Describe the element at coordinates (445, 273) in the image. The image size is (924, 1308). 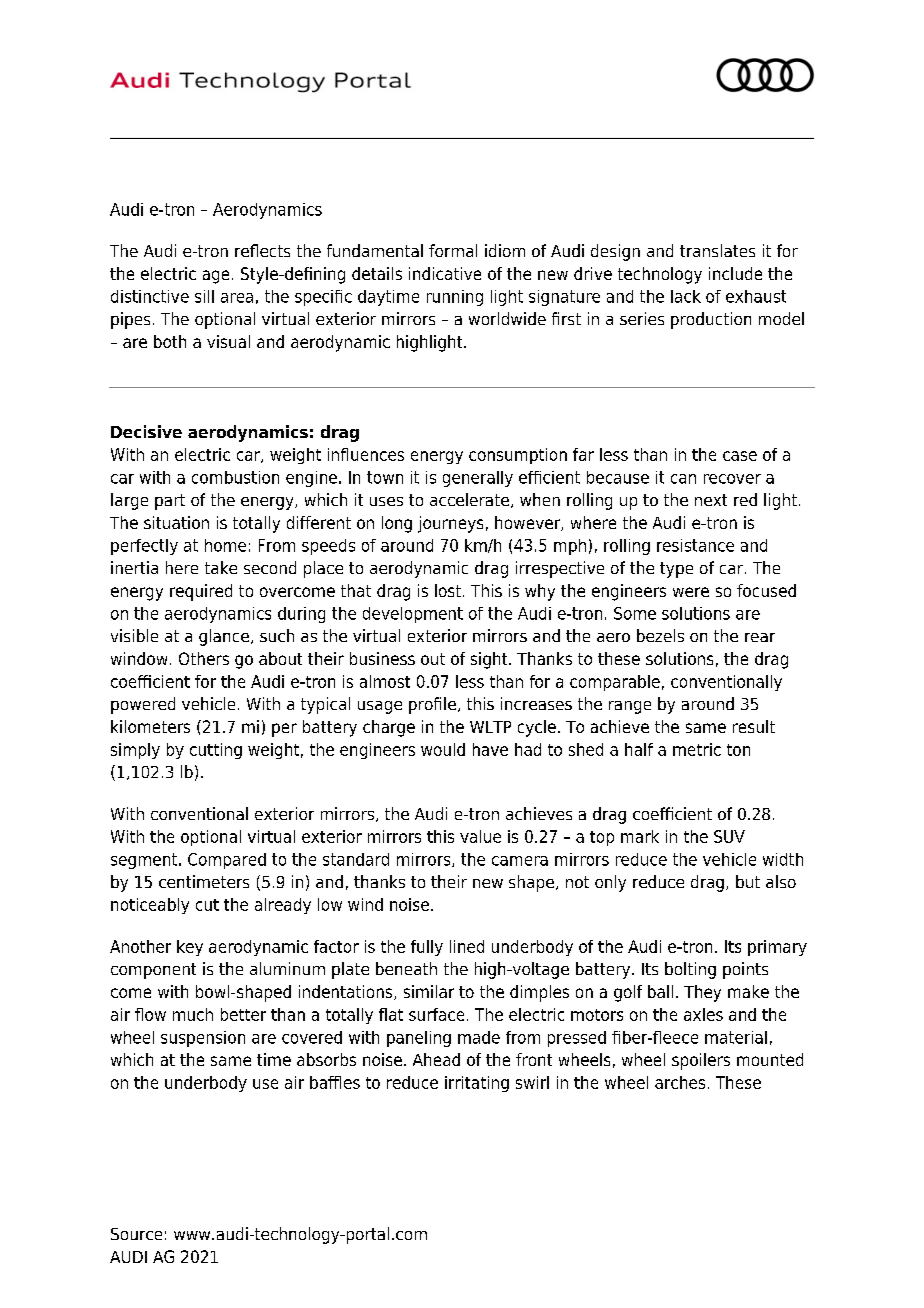
I see `indicative` at that location.
